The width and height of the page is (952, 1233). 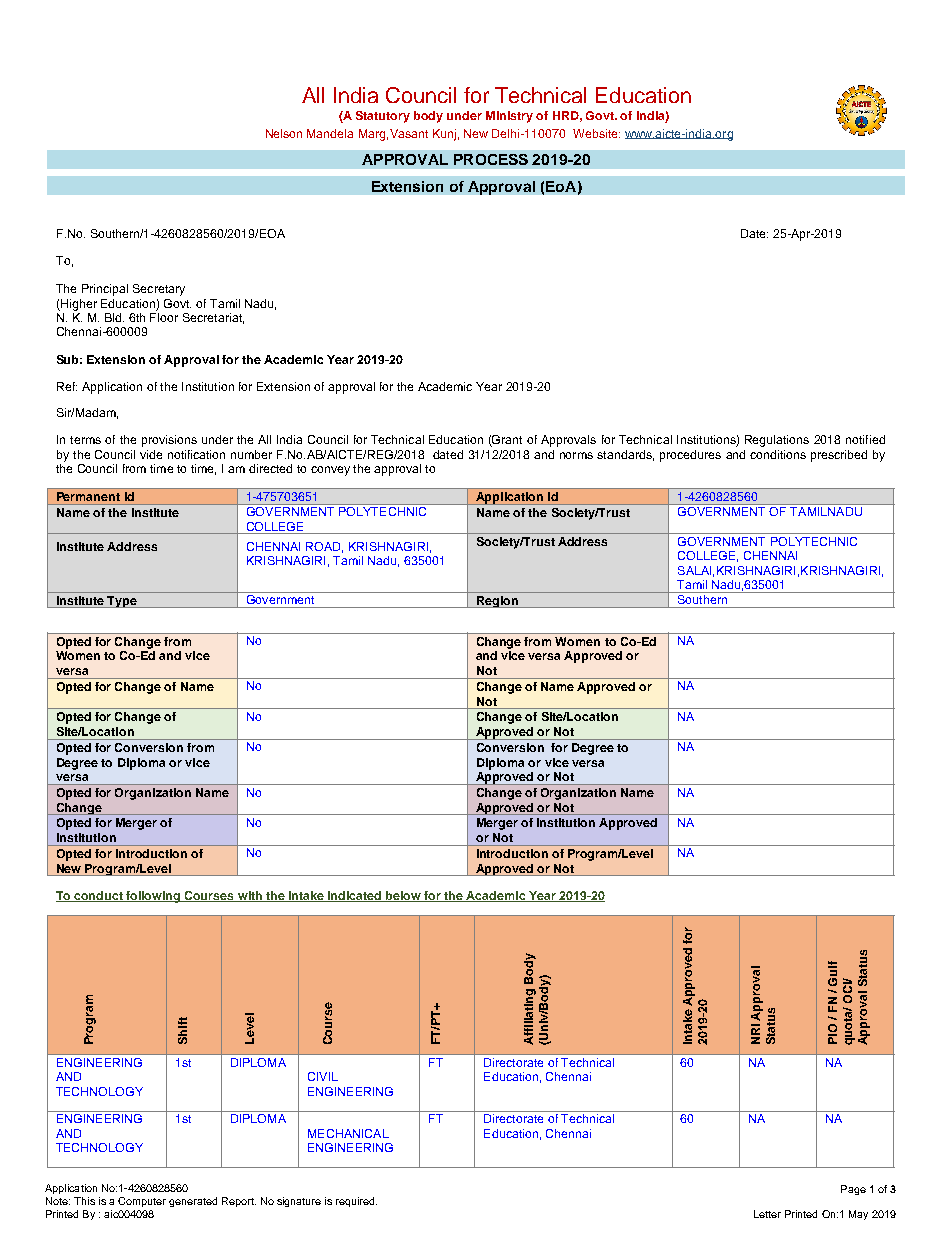 What do you see at coordinates (169, 441) in the page?
I see `provisions` at bounding box center [169, 441].
